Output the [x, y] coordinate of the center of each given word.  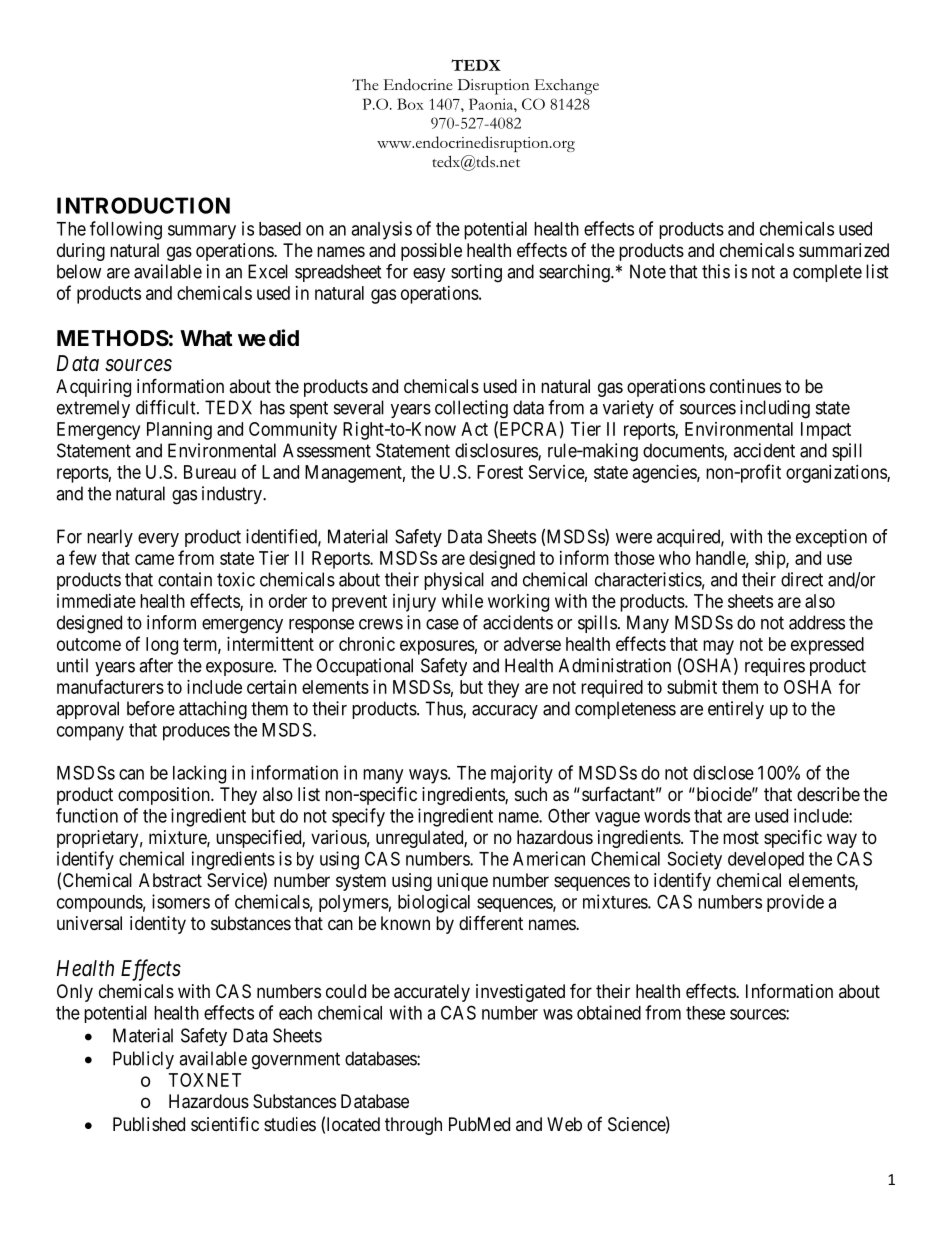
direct [802, 579]
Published [149, 1124]
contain [185, 579]
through [413, 1126]
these [705, 1013]
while [462, 601]
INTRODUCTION [143, 205]
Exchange [567, 87]
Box [410, 104]
